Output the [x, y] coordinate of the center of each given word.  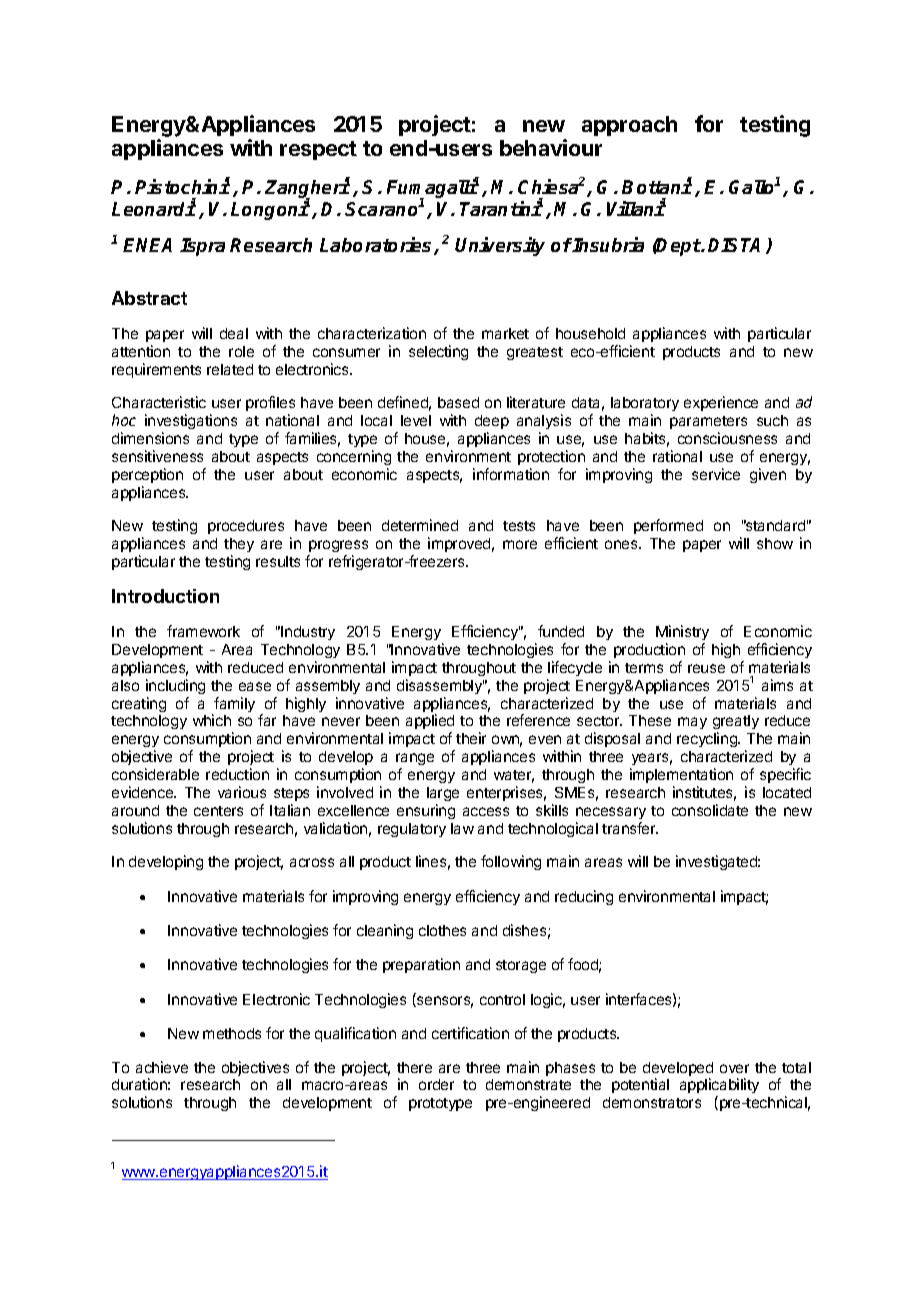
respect [318, 150]
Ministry [682, 632]
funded [561, 631]
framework [203, 631]
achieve [162, 1067]
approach [629, 126]
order [436, 1084]
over [734, 1068]
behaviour [551, 147]
